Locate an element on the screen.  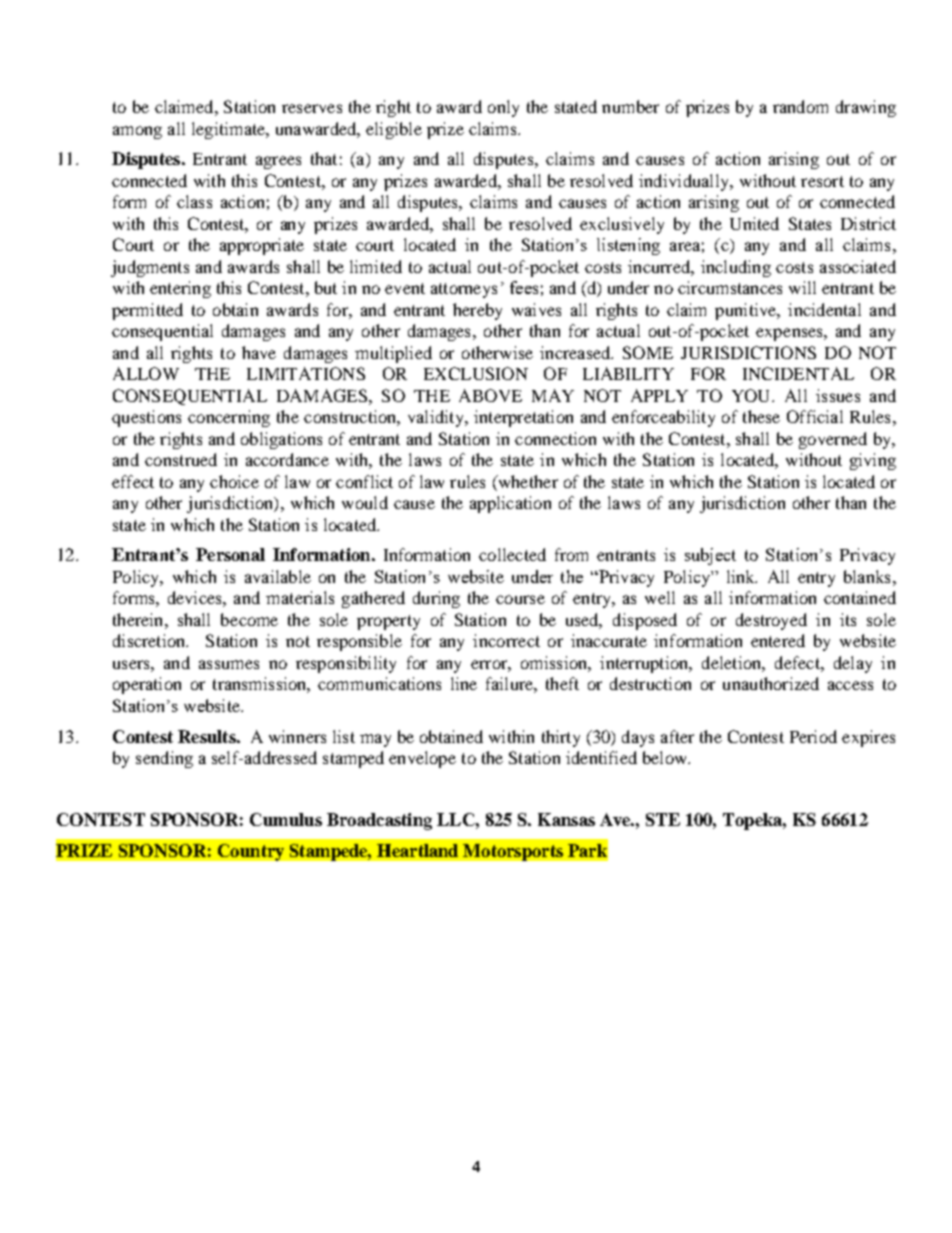
destroyed is located at coordinates (771, 621).
